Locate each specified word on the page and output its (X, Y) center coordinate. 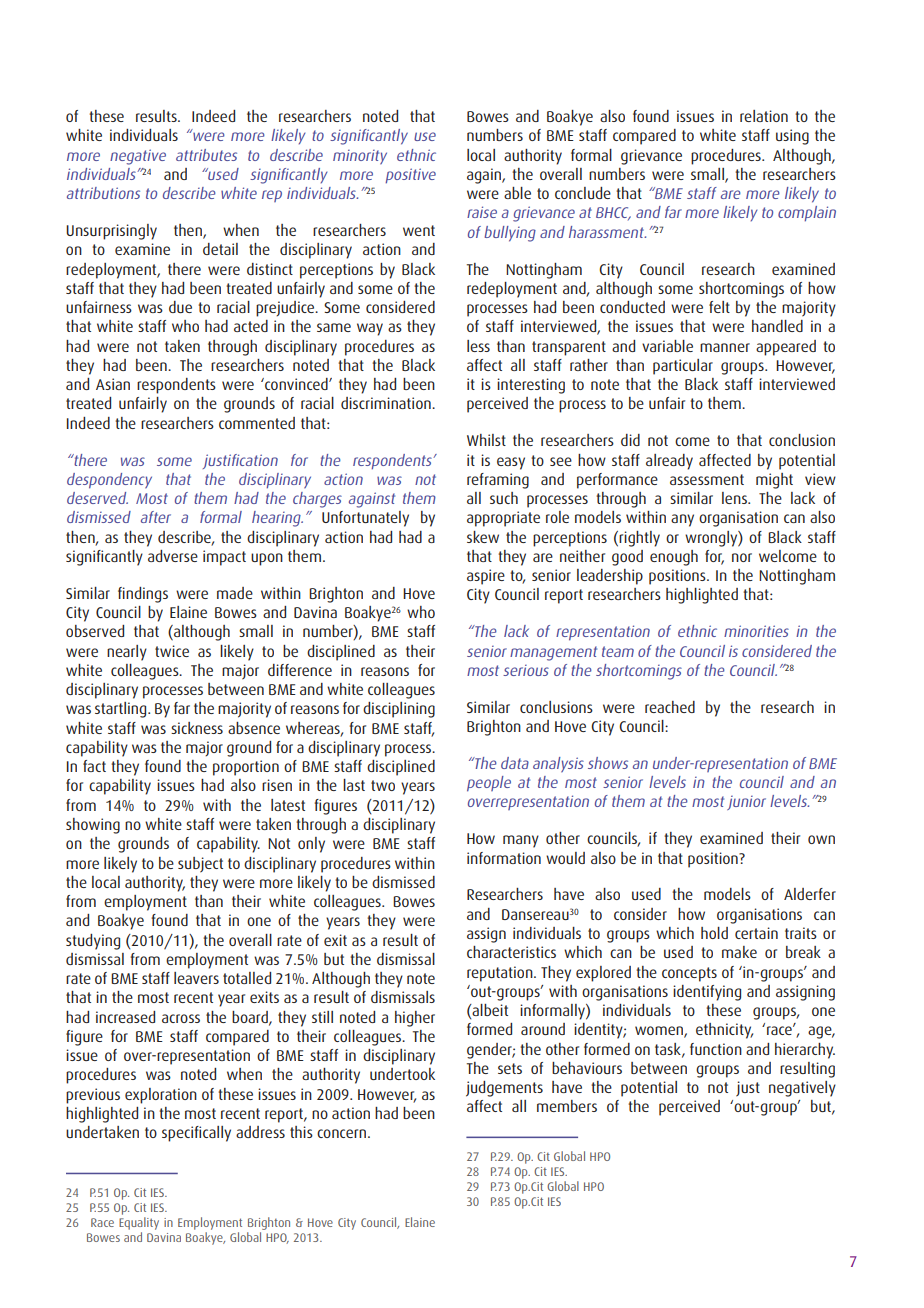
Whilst (486, 440)
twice (172, 651)
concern (341, 1133)
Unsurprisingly (111, 232)
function (716, 1049)
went (419, 230)
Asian (113, 384)
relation (764, 116)
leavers (196, 978)
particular (683, 367)
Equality (139, 1223)
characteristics (511, 952)
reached (670, 707)
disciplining (399, 710)
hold (714, 933)
